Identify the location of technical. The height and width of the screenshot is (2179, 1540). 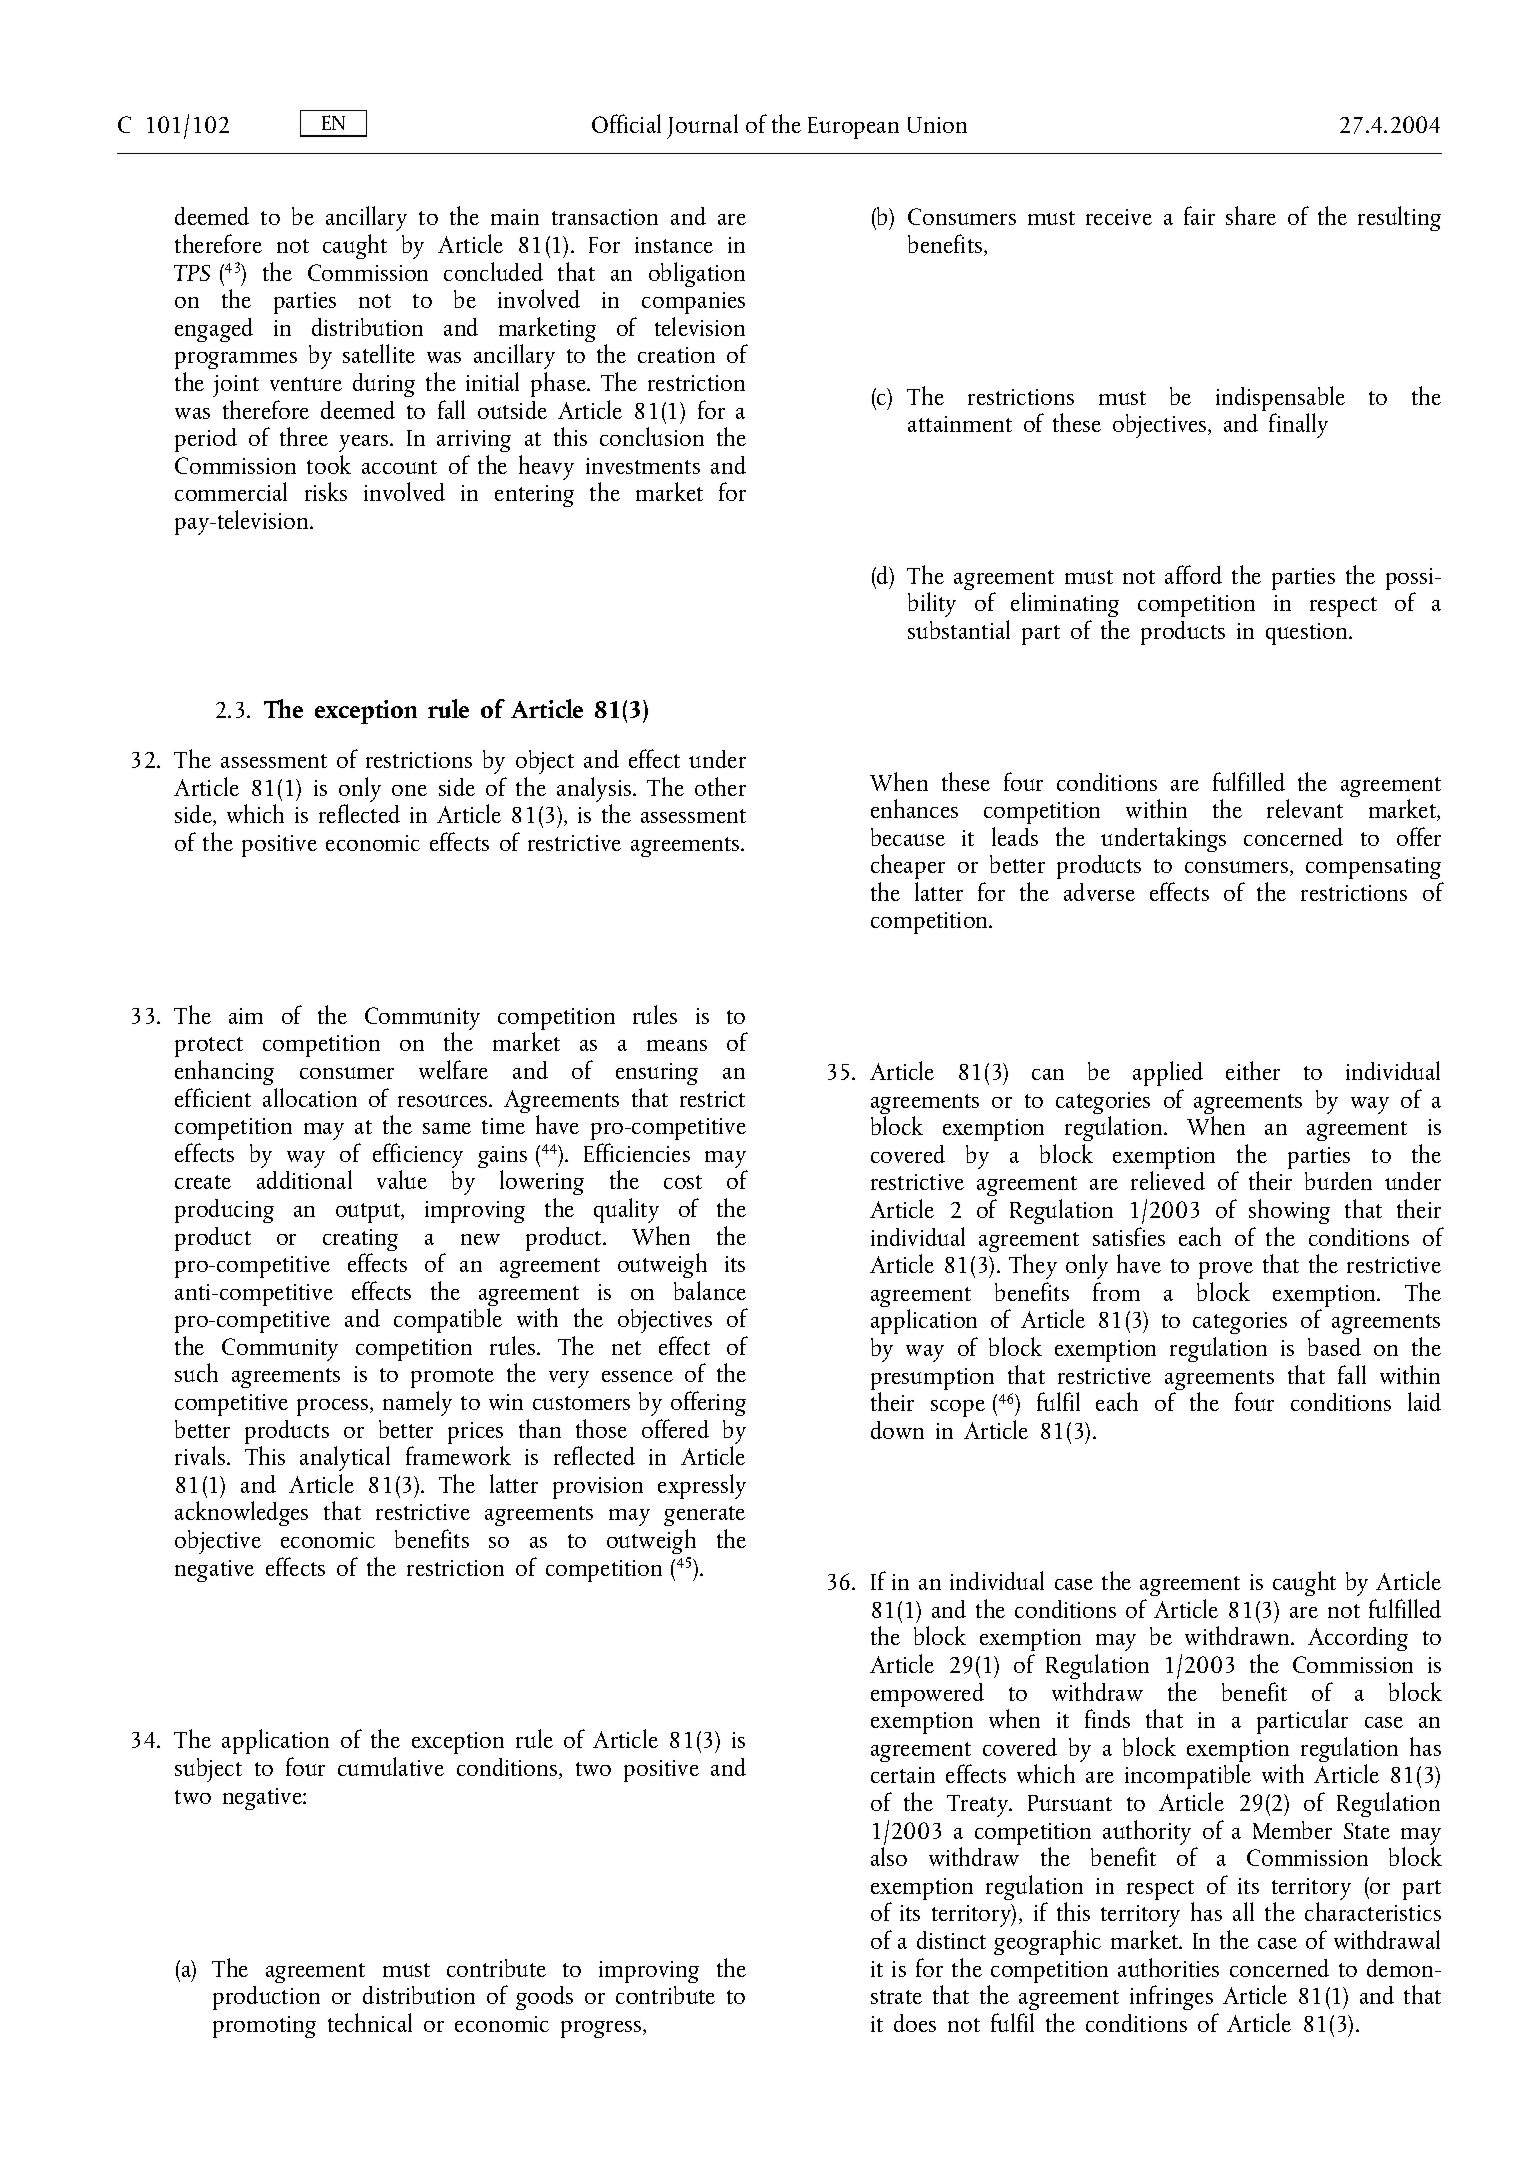
(370, 2022).
